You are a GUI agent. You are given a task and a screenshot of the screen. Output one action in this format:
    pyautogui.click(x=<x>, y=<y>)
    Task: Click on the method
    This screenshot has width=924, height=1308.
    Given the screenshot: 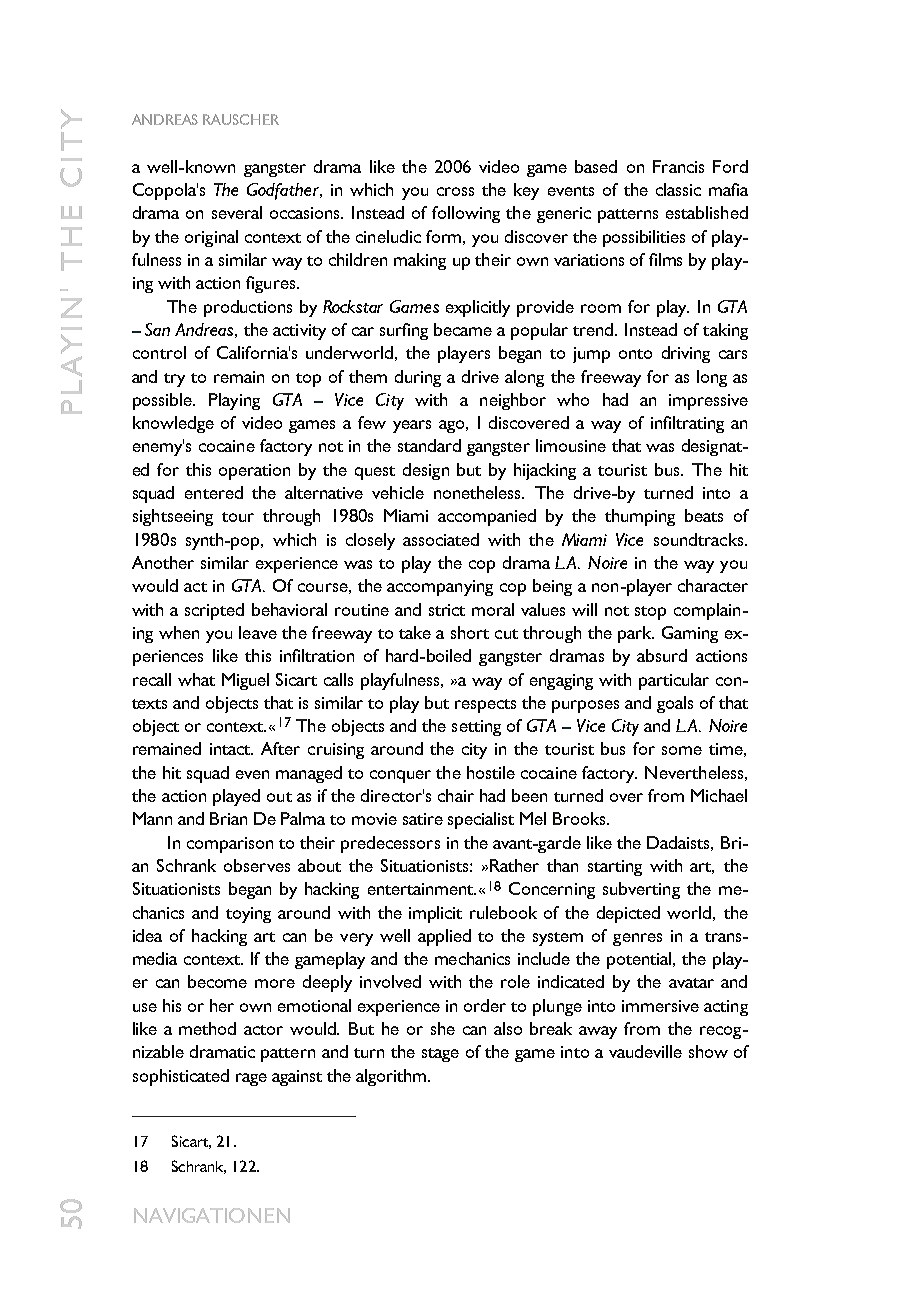 What is the action you would take?
    pyautogui.click(x=207, y=1028)
